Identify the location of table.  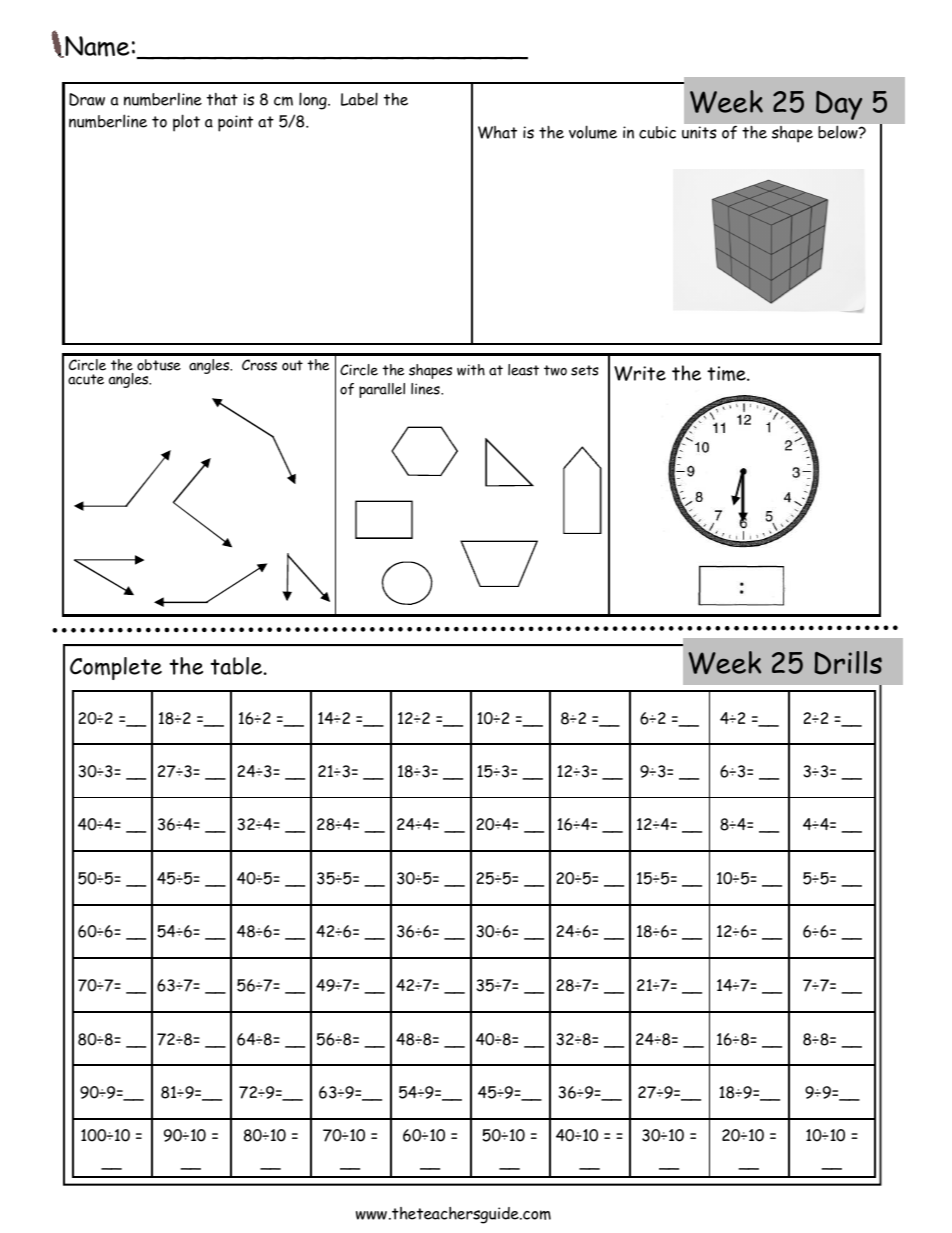
(236, 666).
